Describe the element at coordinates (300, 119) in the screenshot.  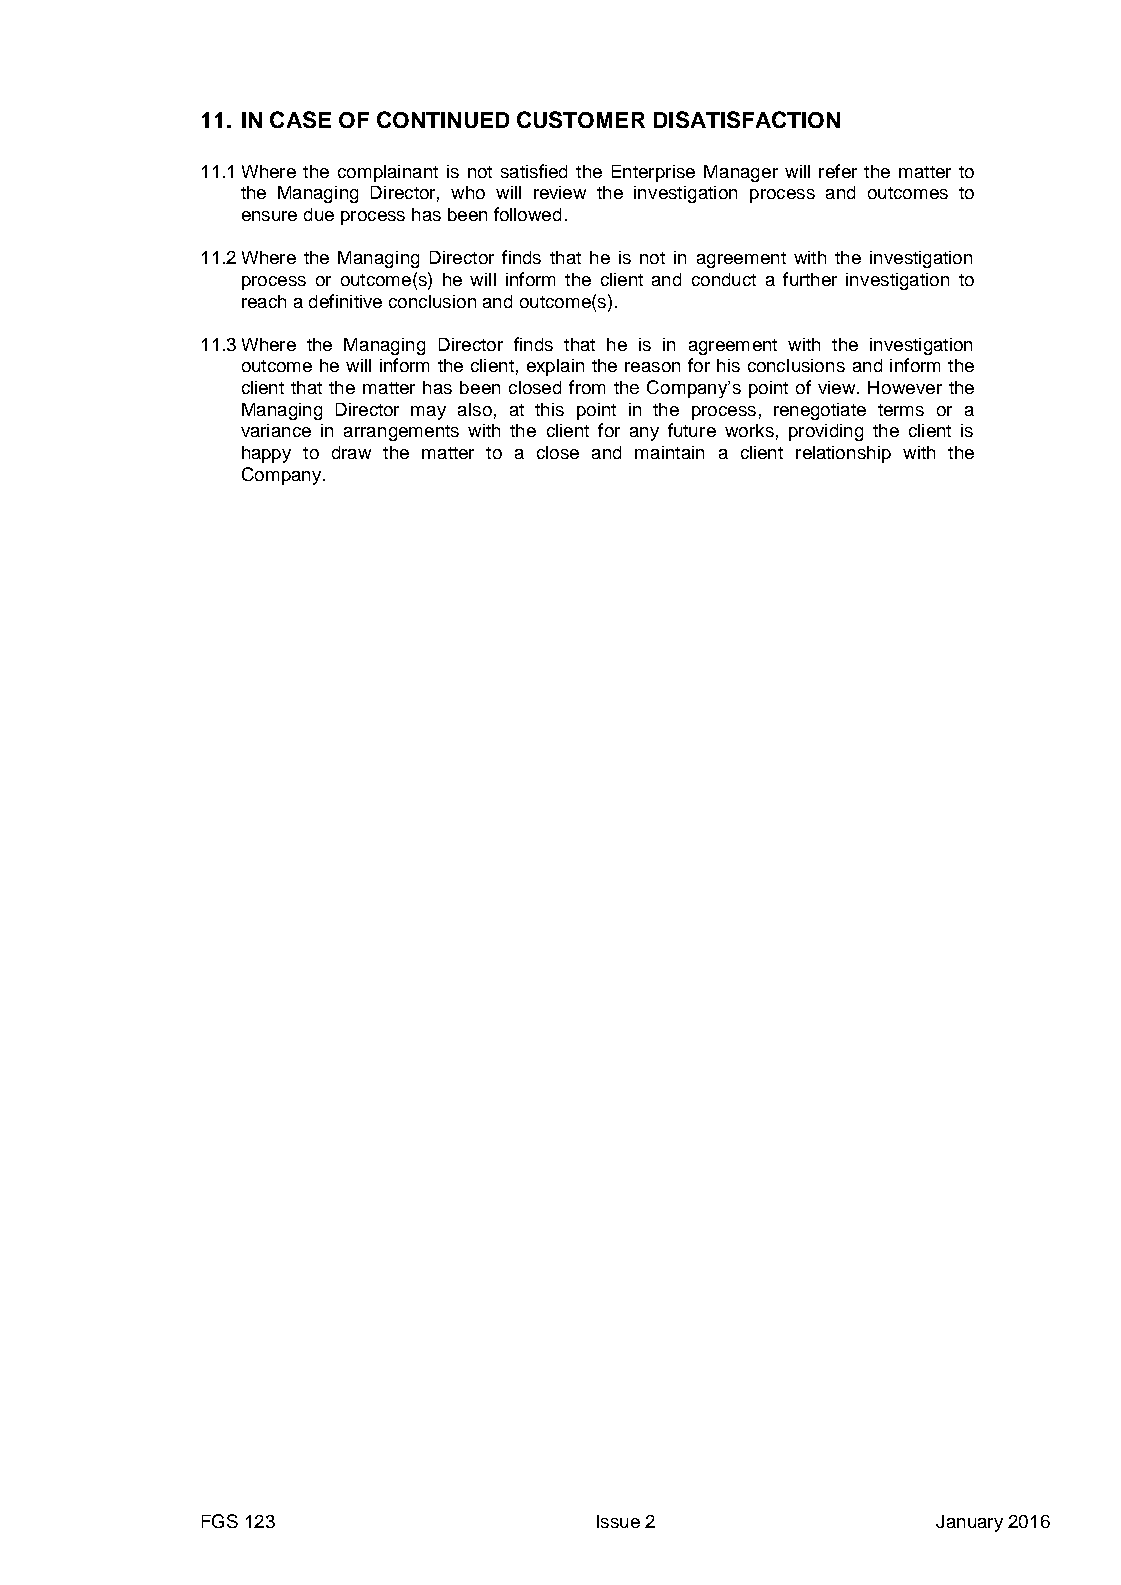
I see `CASE` at that location.
